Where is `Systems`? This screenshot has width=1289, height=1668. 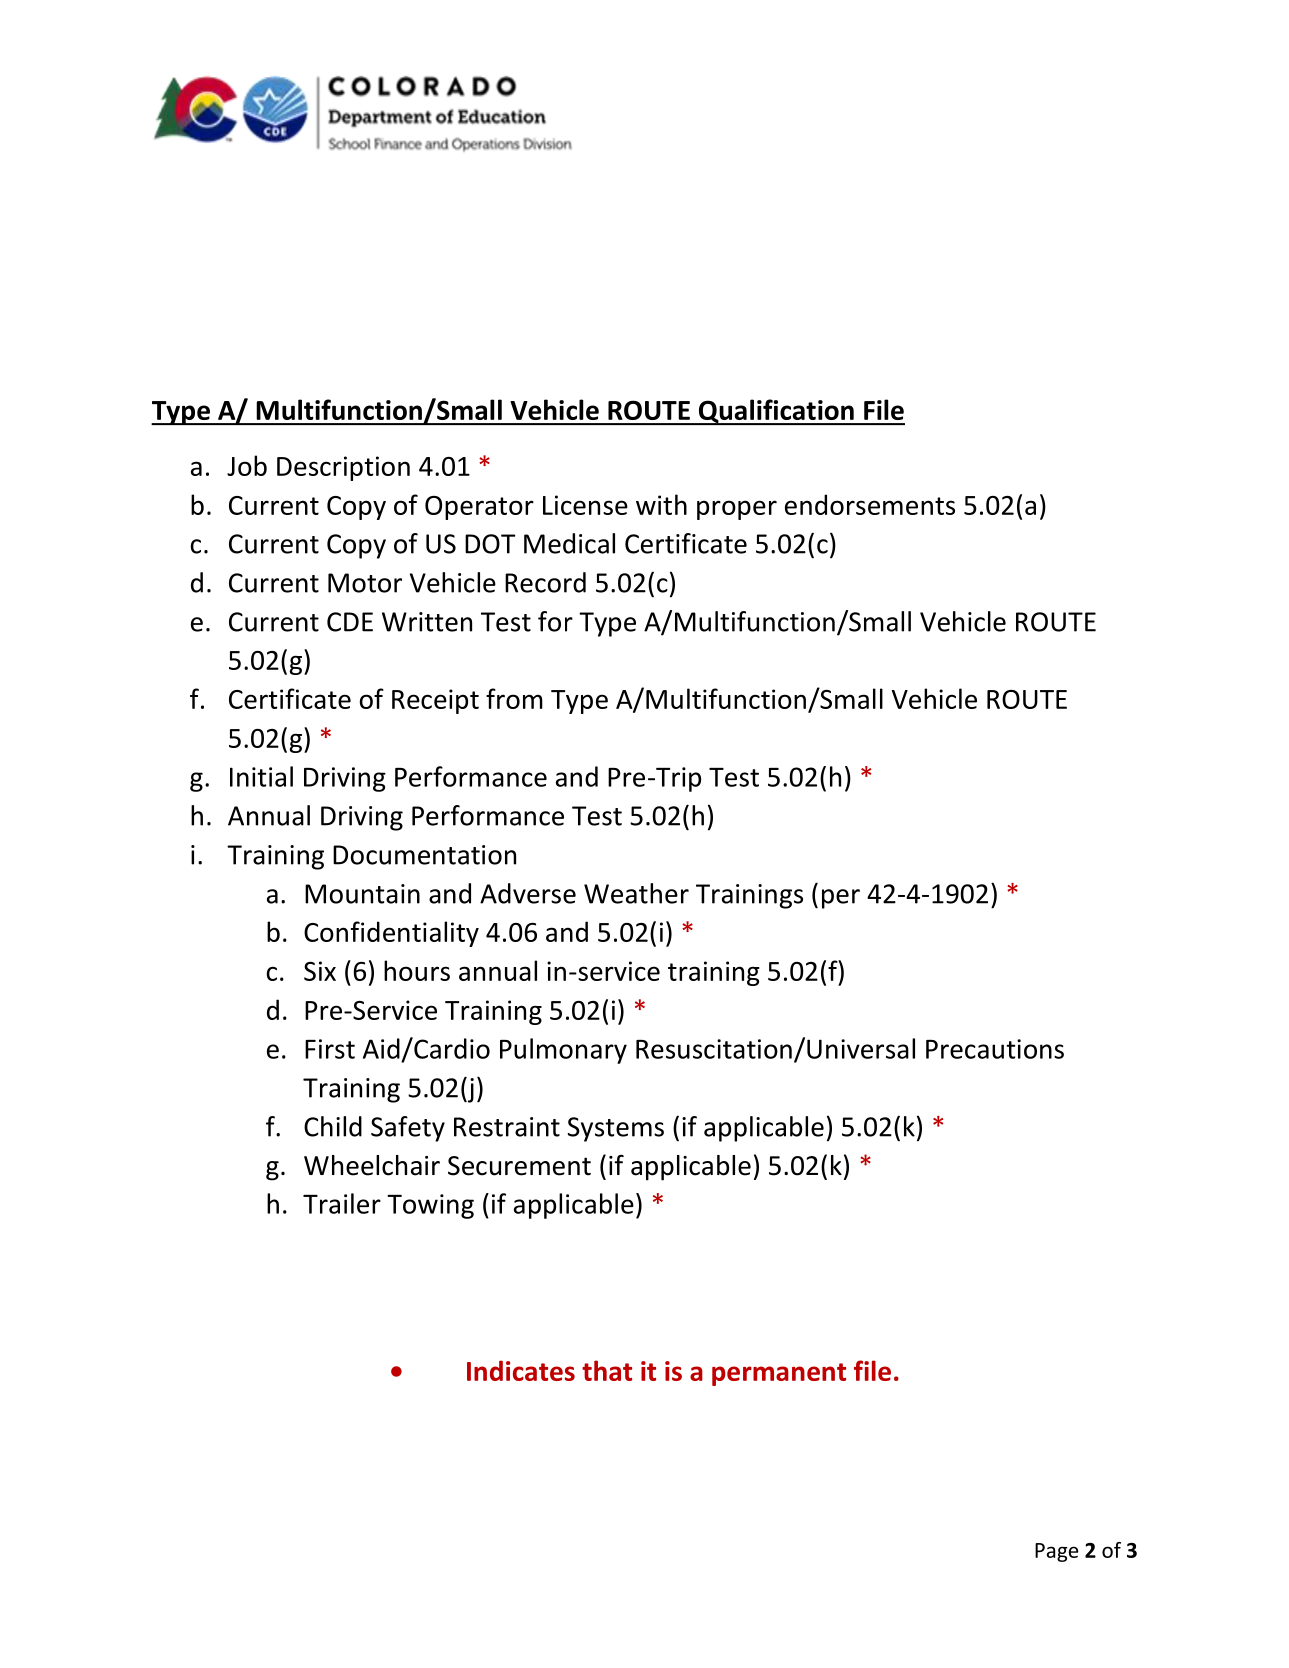 Systems is located at coordinates (616, 1129).
